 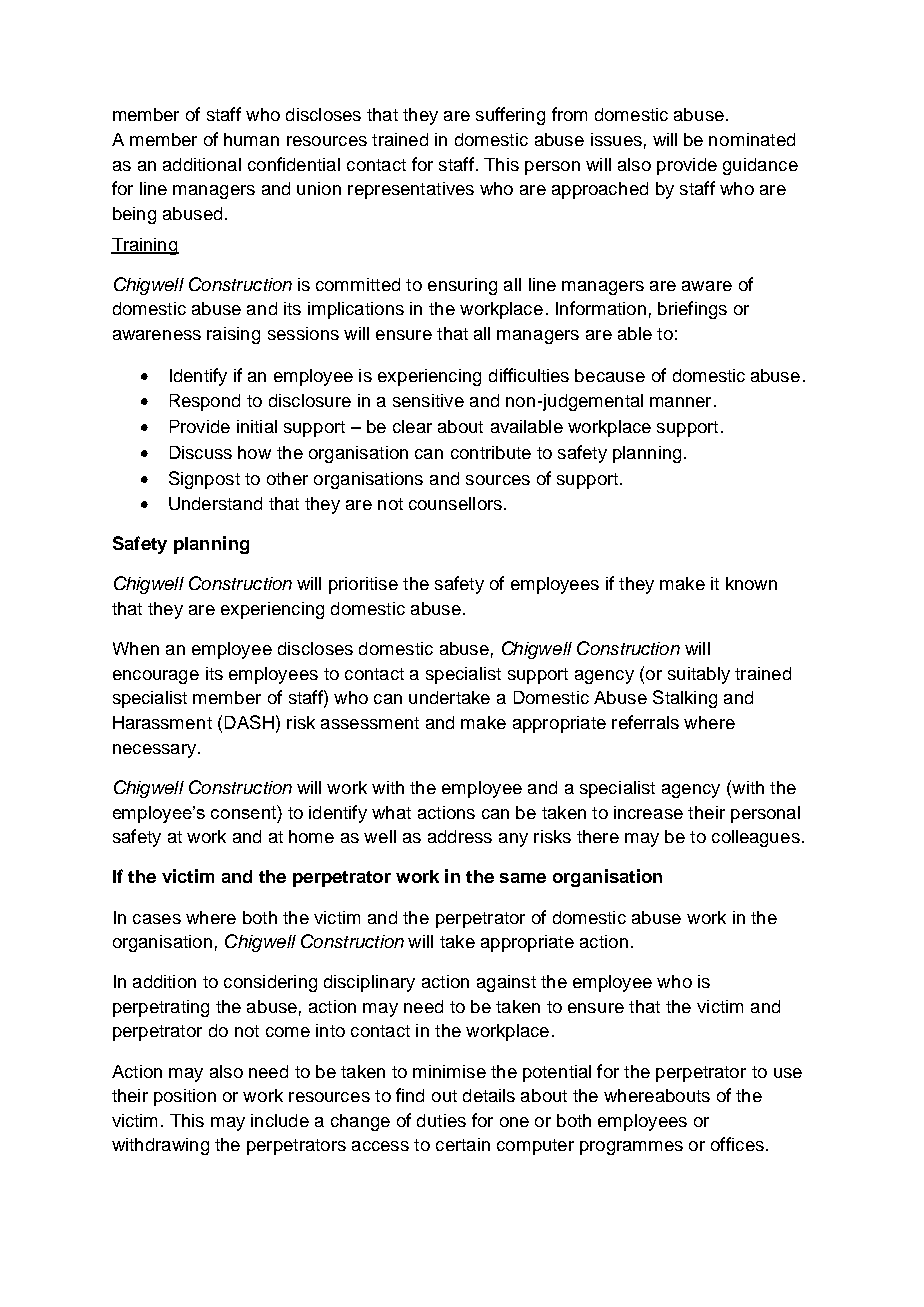 I want to click on position, so click(x=185, y=1097).
